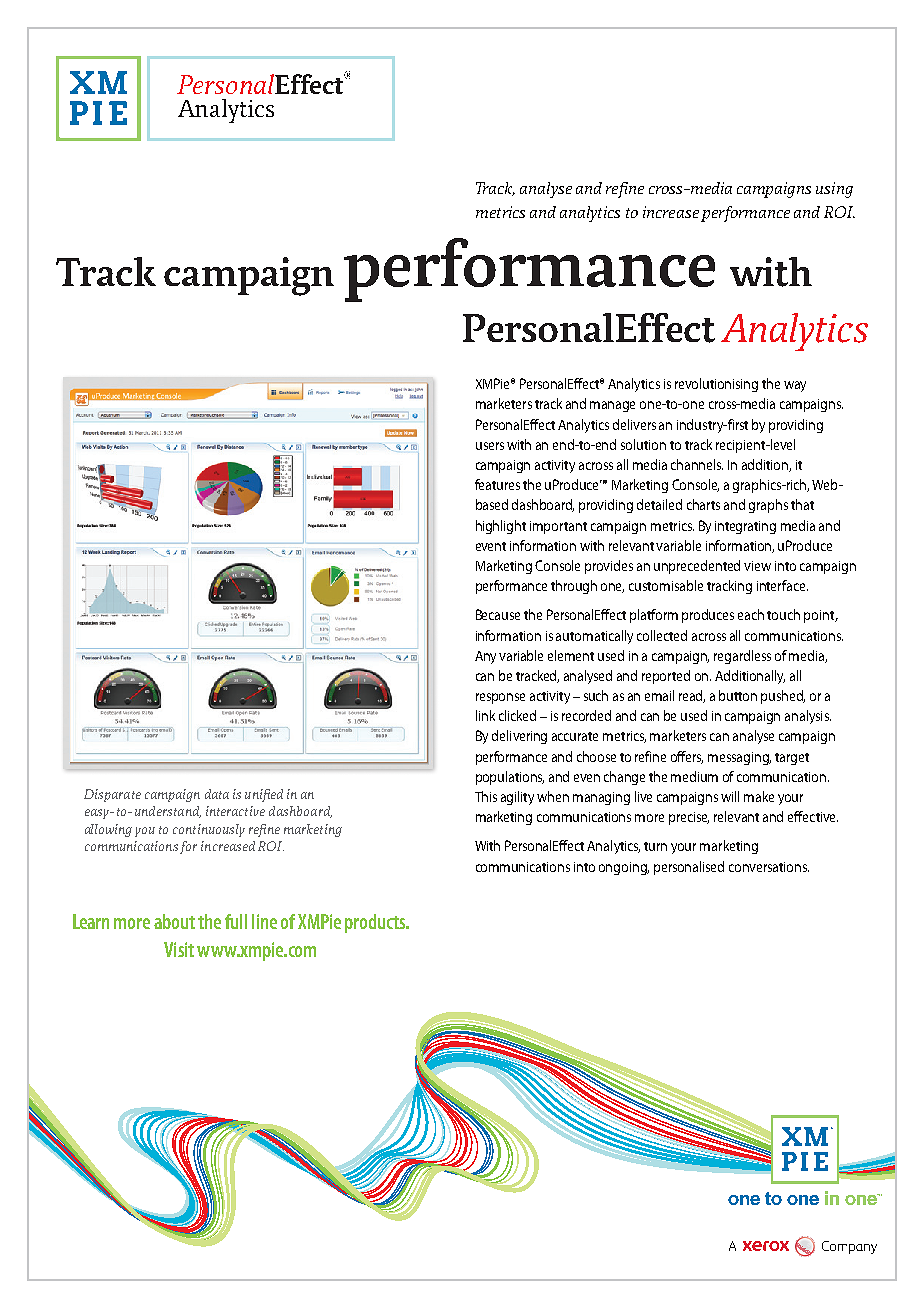 Image resolution: width=924 pixels, height=1308 pixels. Describe the element at coordinates (498, 614) in the document. I see `Because` at that location.
